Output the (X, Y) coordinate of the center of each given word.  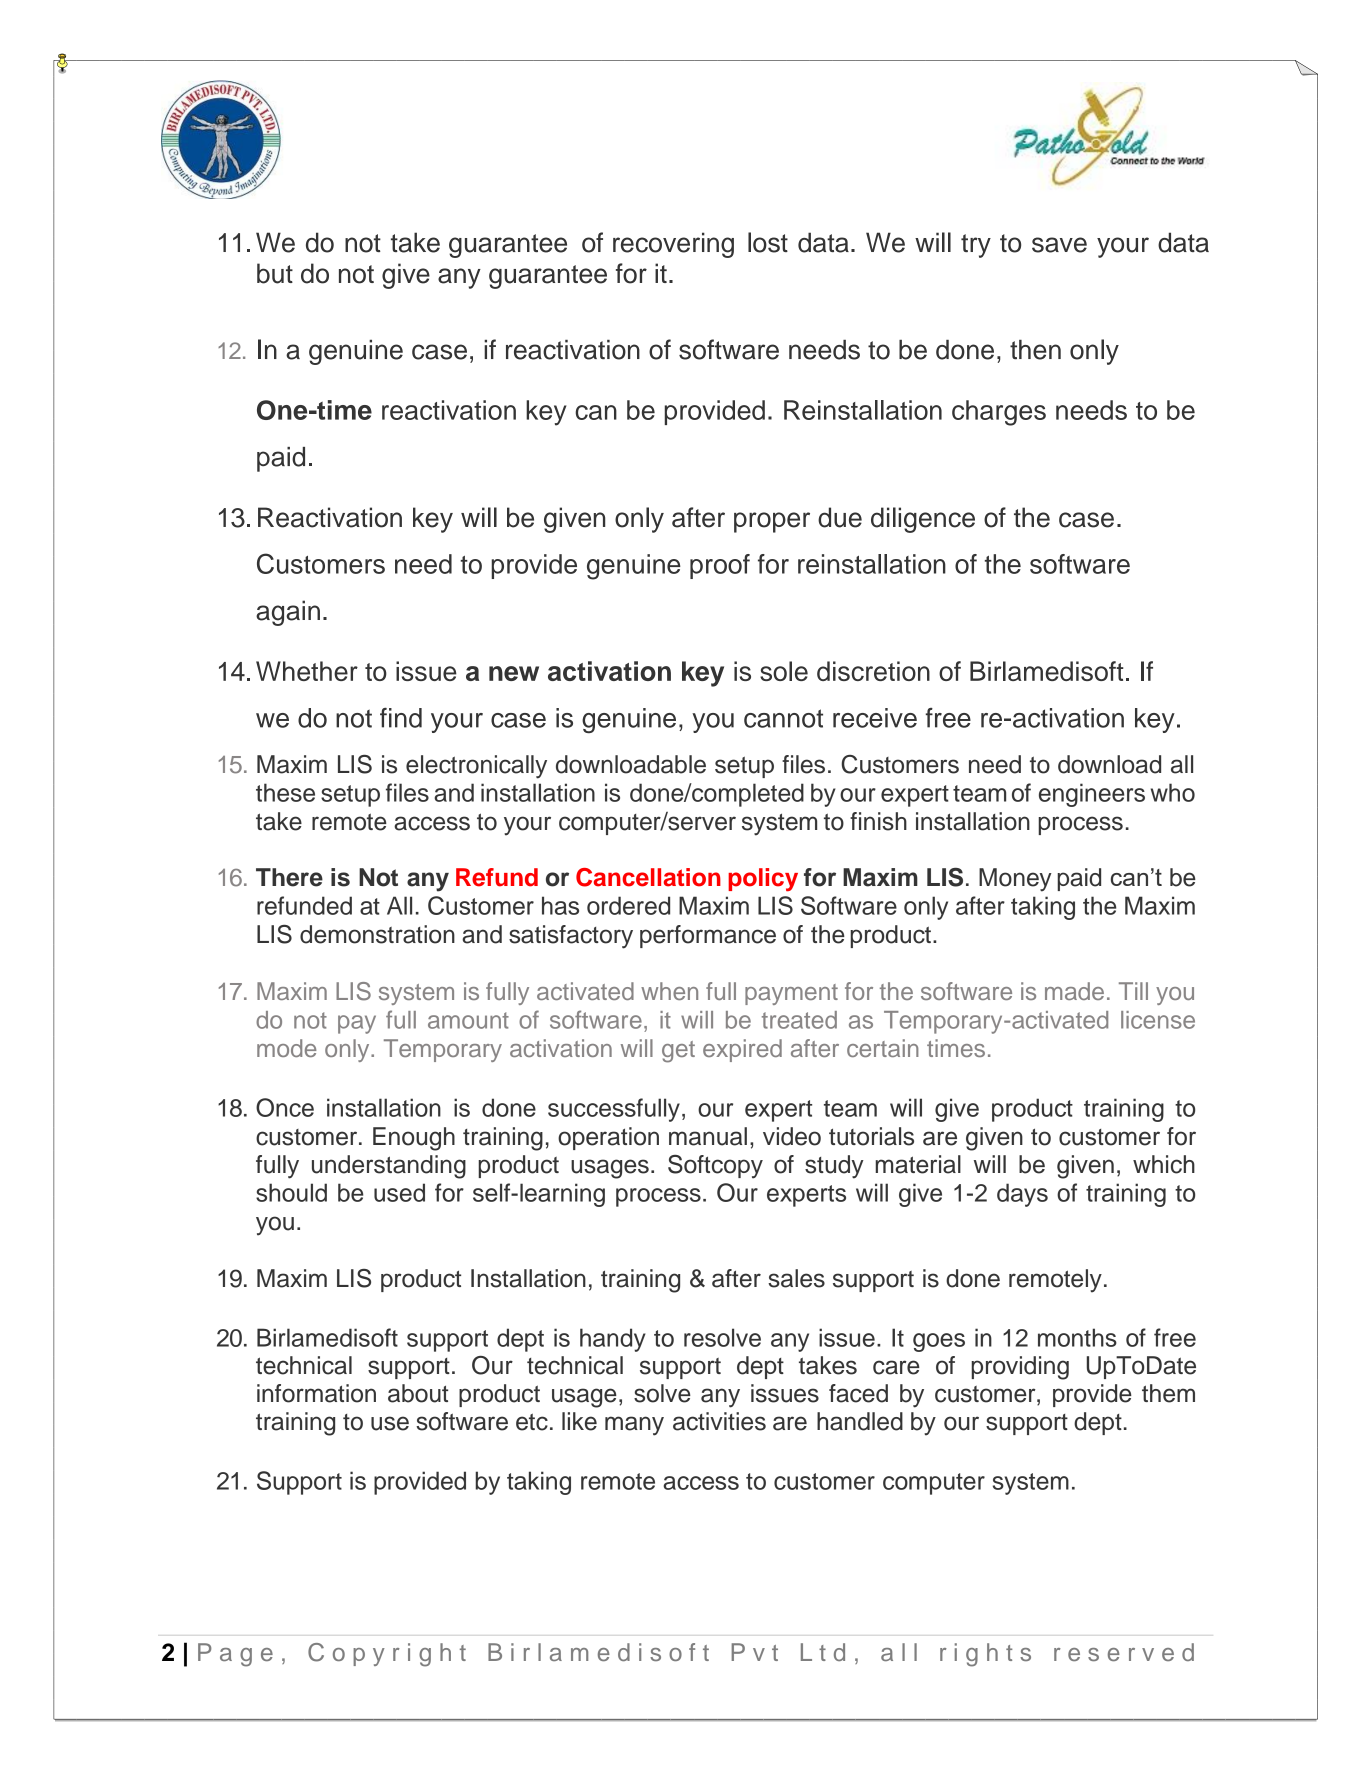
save (1059, 245)
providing (1020, 1368)
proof (720, 566)
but (275, 273)
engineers (1092, 795)
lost (768, 242)
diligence (923, 520)
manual (708, 1136)
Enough (414, 1139)
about (418, 1393)
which (1164, 1164)
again (288, 613)
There (289, 877)
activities (719, 1421)
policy (763, 880)
